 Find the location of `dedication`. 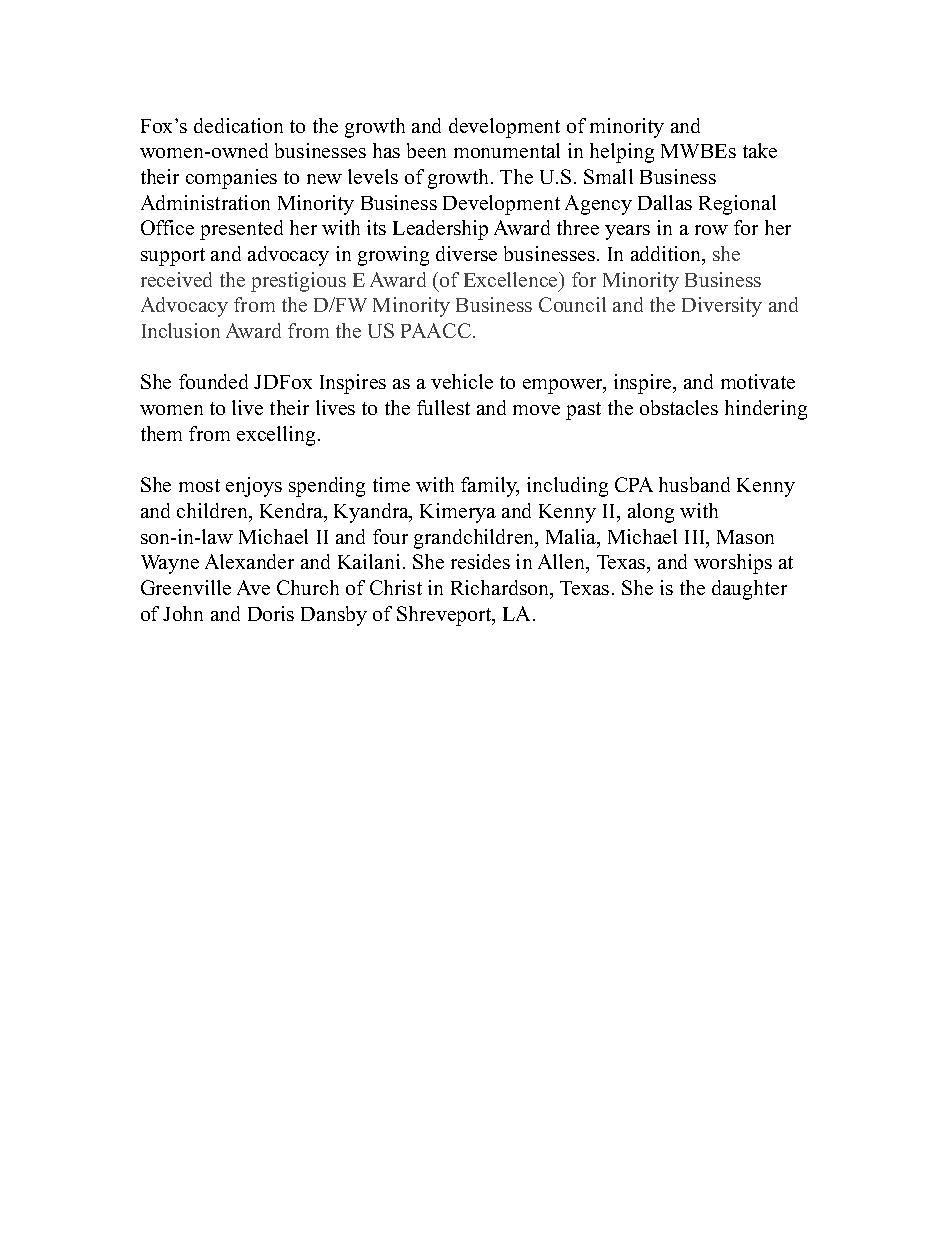

dedication is located at coordinates (238, 125).
